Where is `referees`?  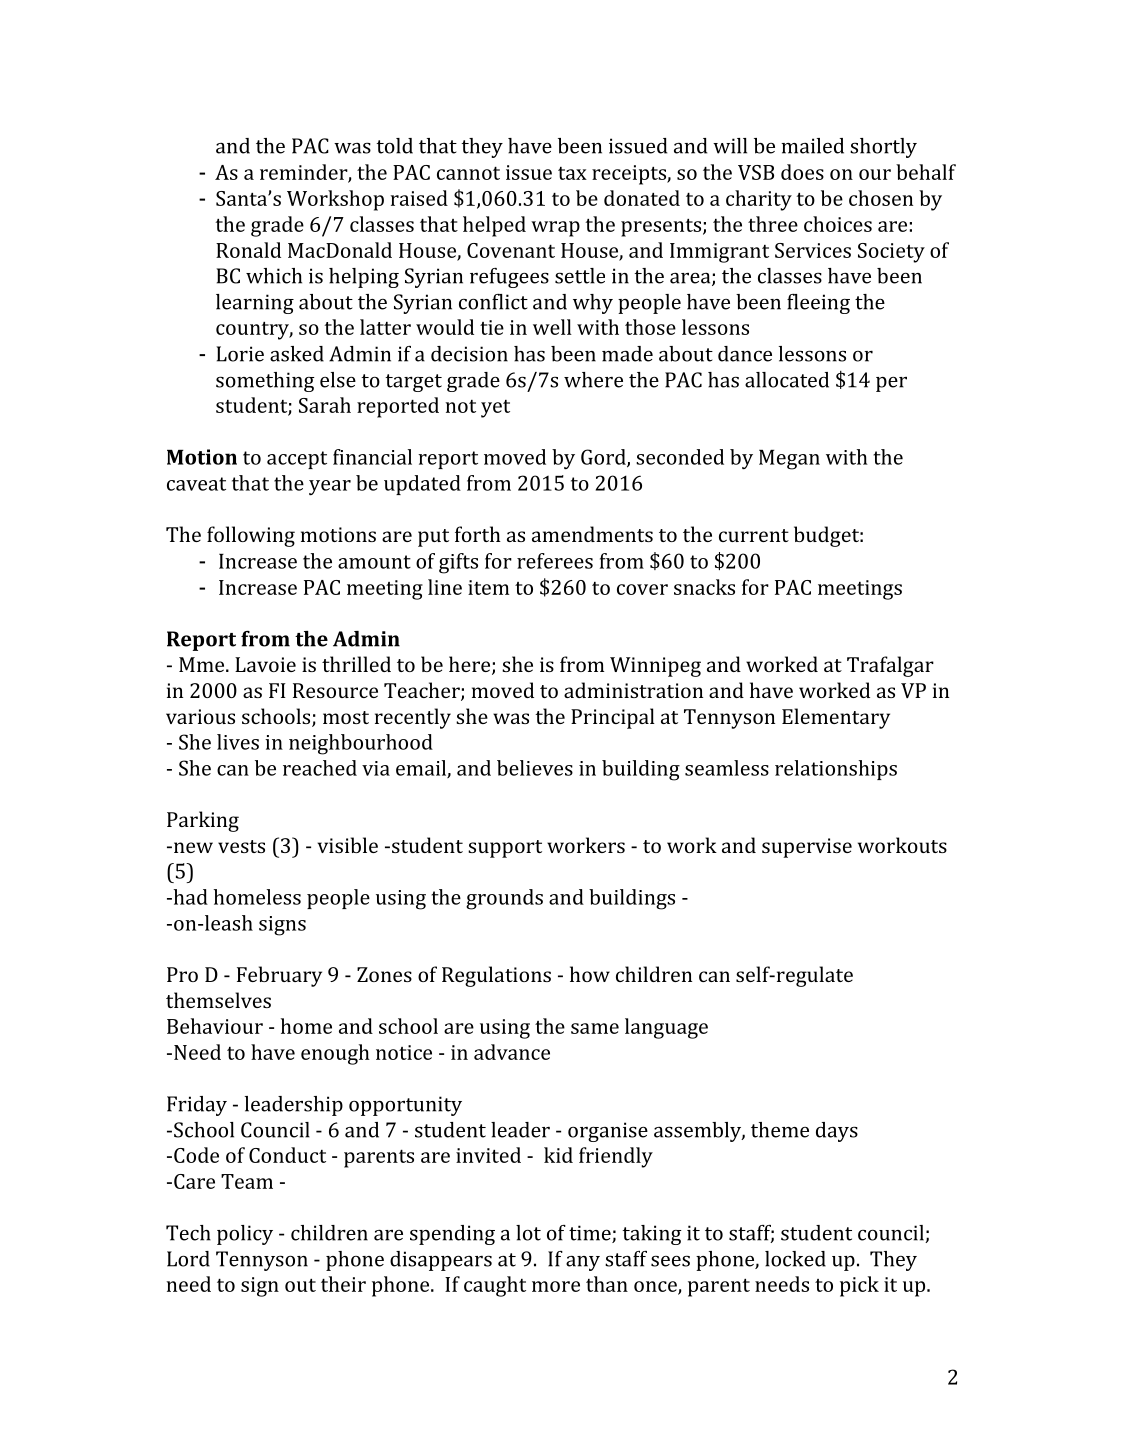
referees is located at coordinates (555, 561).
